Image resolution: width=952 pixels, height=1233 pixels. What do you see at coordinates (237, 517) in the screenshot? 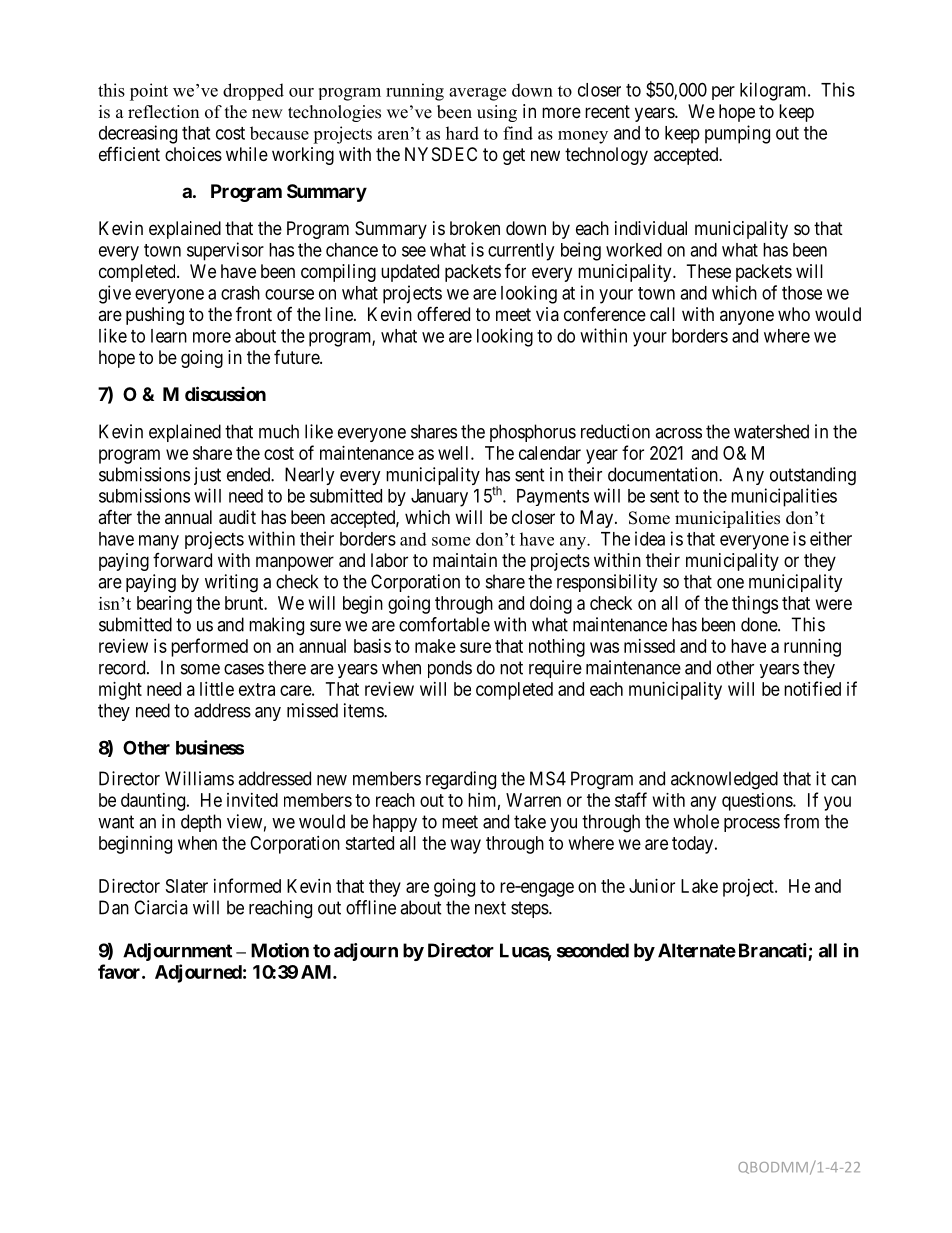
I see `audit` at bounding box center [237, 517].
